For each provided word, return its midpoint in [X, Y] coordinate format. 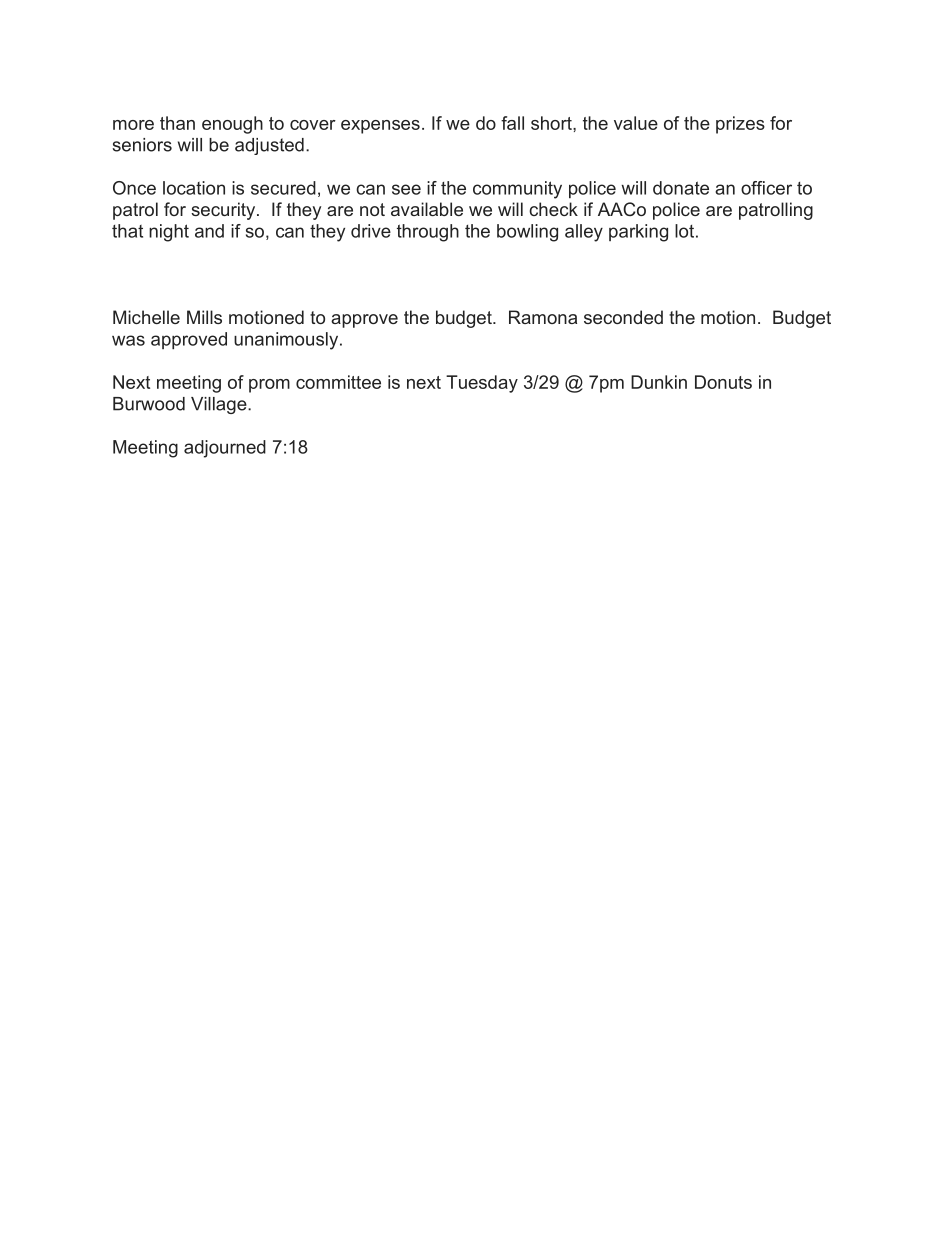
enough [232, 125]
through [428, 233]
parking [638, 233]
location [194, 188]
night [169, 233]
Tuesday [482, 384]
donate [681, 188]
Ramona [543, 317]
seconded [623, 317]
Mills [204, 317]
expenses [380, 127]
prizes [740, 125]
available [427, 209]
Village [220, 405]
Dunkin [659, 382]
